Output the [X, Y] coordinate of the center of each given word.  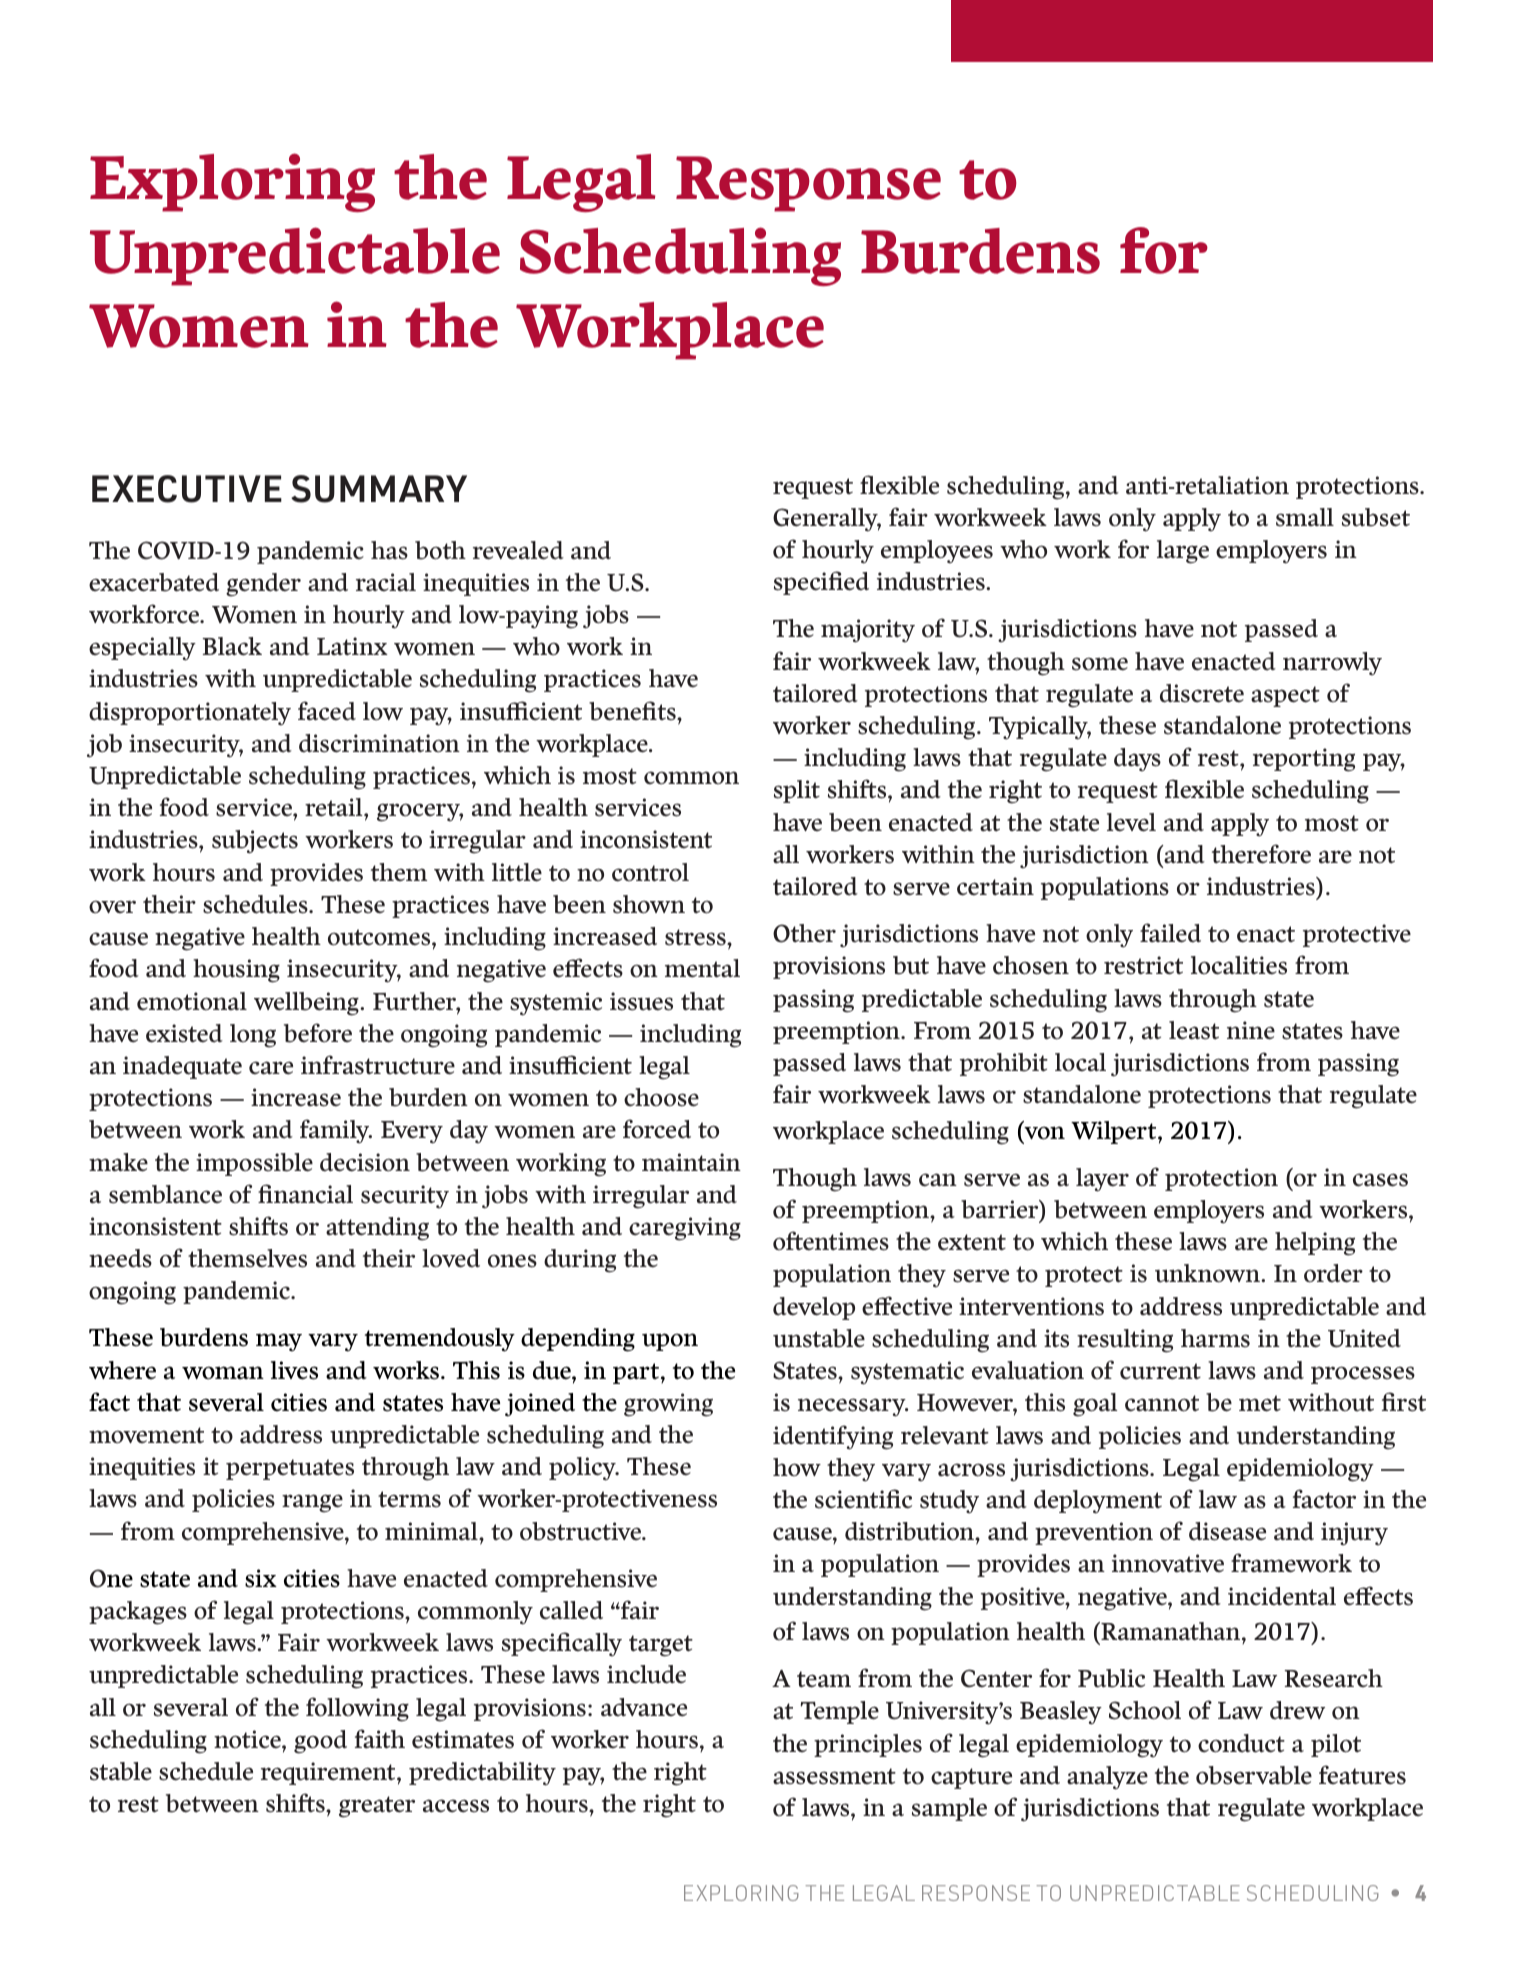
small [1305, 517]
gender [263, 585]
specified [821, 583]
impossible [254, 1164]
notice [248, 1739]
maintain [691, 1162]
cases [1380, 1180]
